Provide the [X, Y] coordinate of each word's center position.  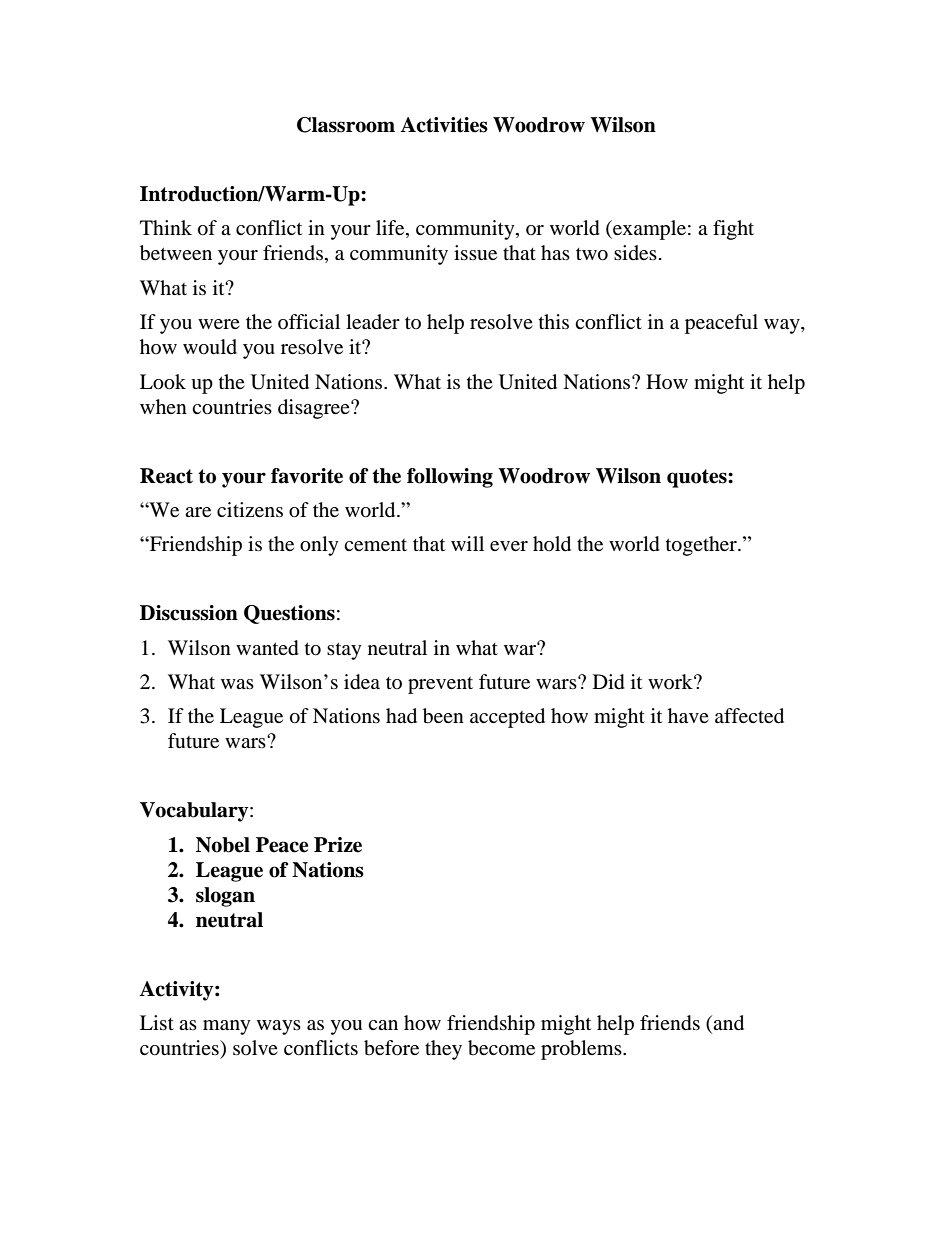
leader [373, 321]
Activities [444, 125]
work [671, 681]
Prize [338, 845]
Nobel [223, 845]
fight [733, 230]
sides [635, 252]
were [219, 324]
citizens [250, 509]
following [450, 478]
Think [166, 227]
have [688, 715]
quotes [698, 478]
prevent [440, 685]
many [227, 1027]
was [237, 684]
